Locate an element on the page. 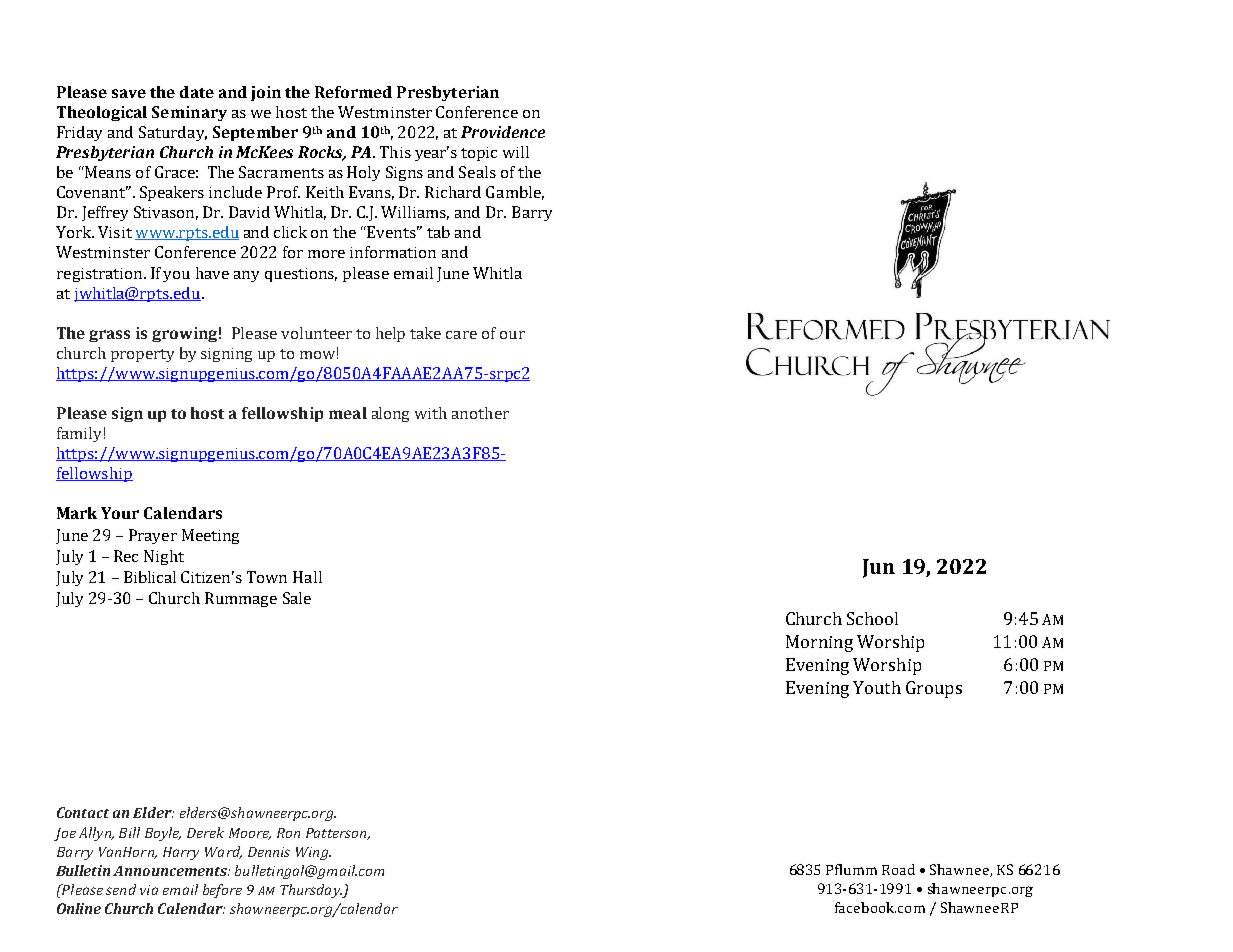 The image size is (1233, 952). Sale is located at coordinates (297, 598).
